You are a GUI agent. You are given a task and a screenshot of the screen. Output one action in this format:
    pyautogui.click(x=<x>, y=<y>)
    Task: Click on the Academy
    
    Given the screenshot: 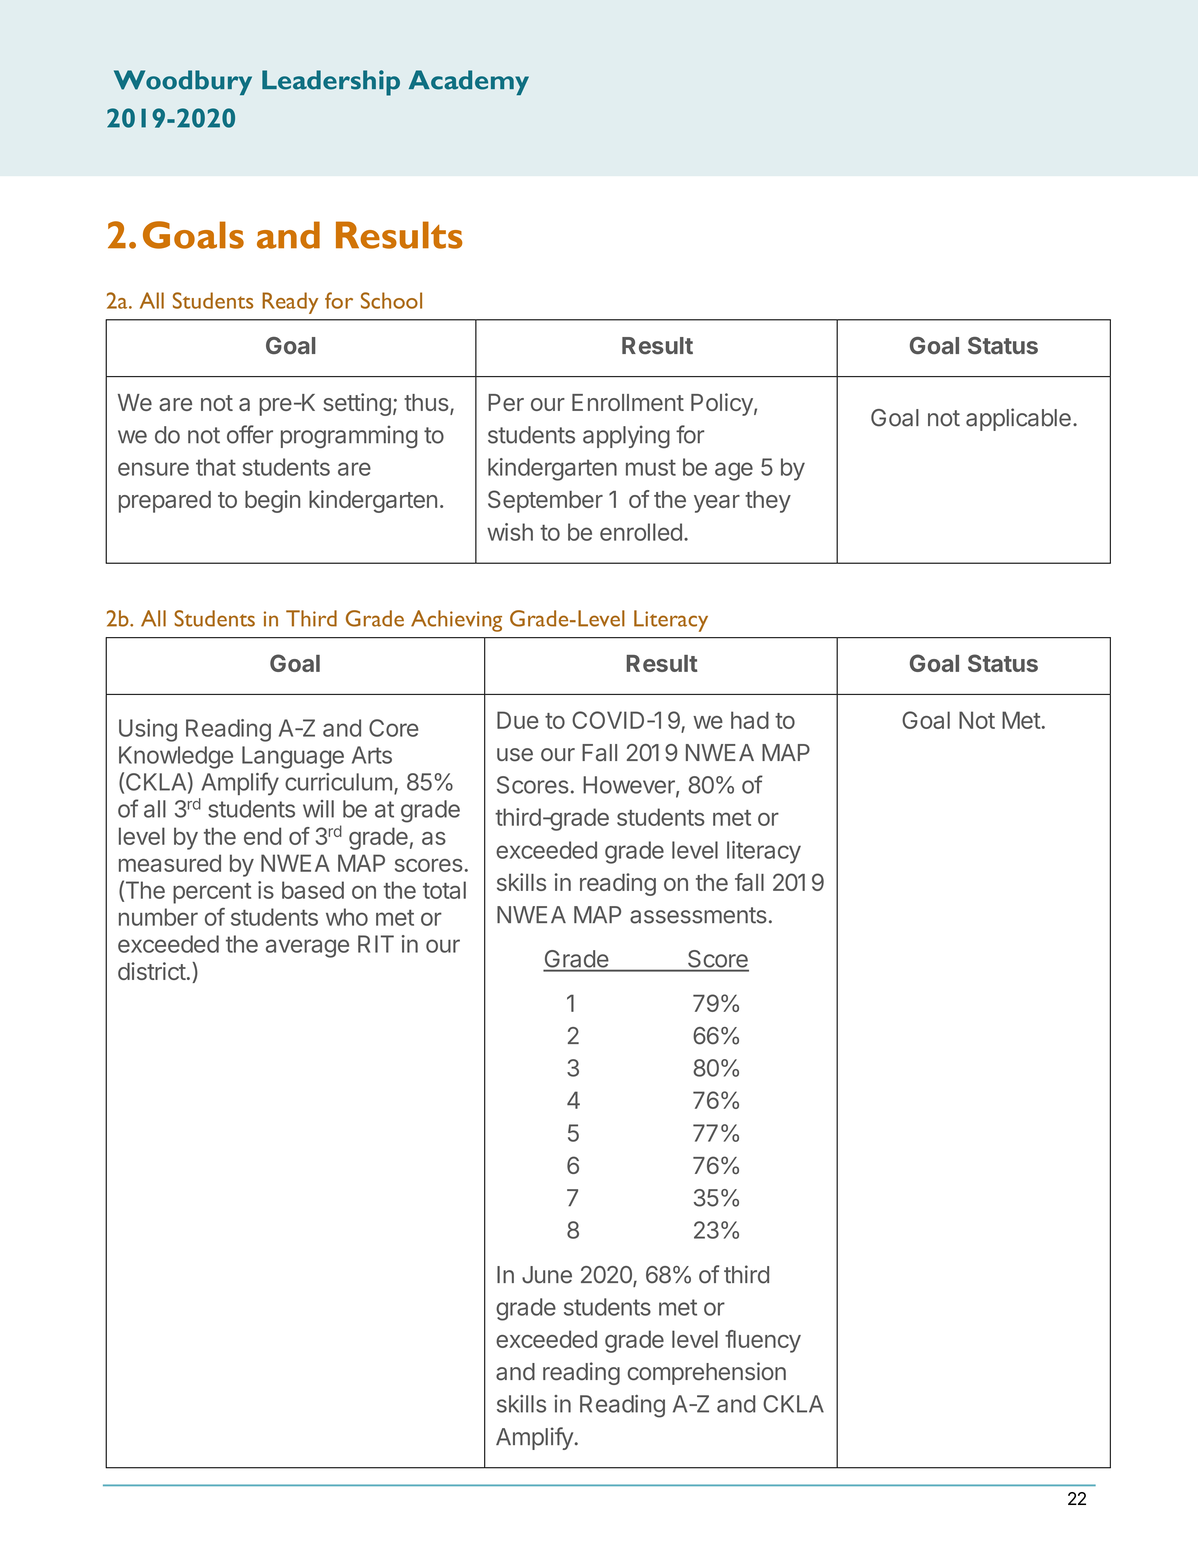 What is the action you would take?
    pyautogui.click(x=469, y=82)
